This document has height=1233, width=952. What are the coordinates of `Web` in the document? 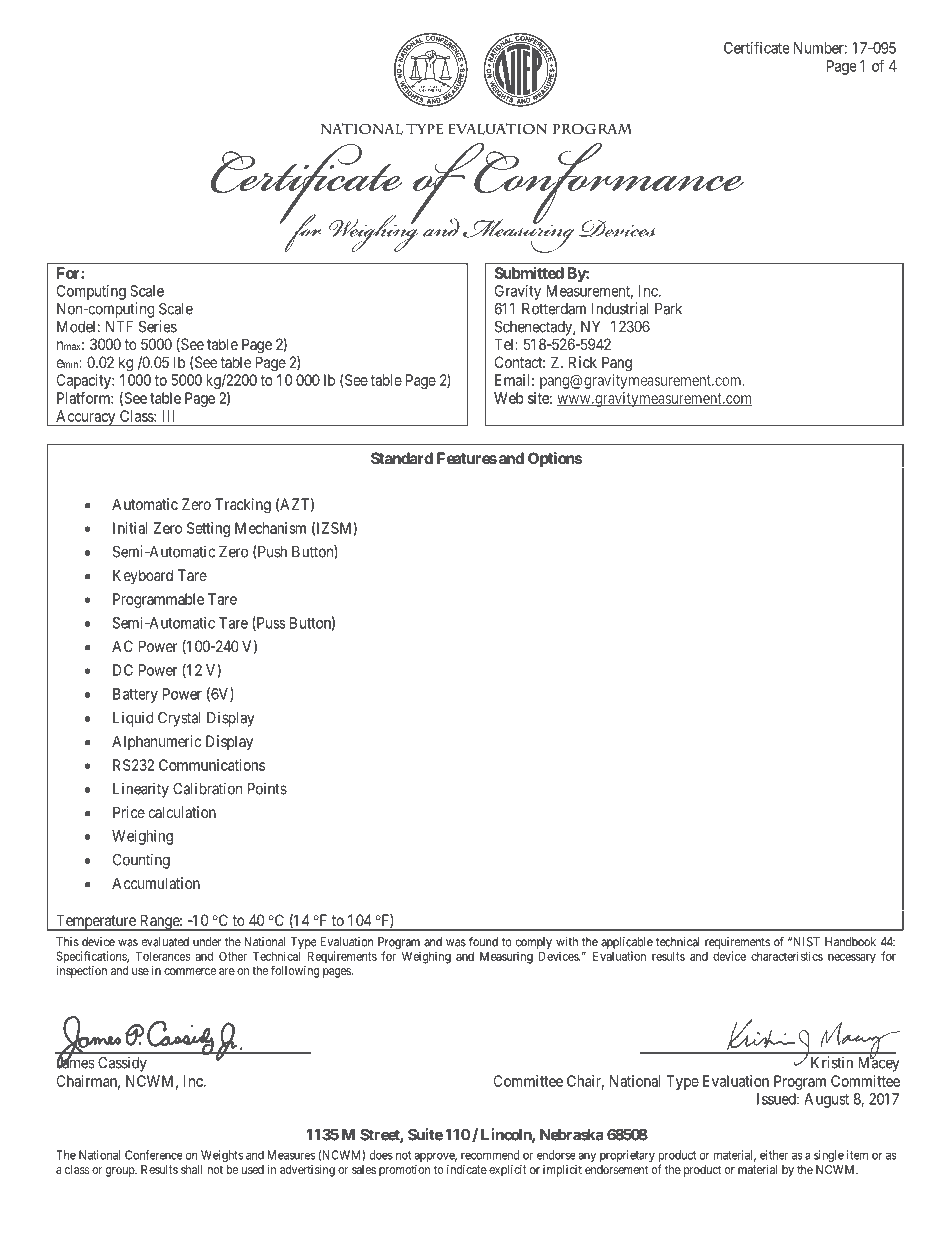 It's located at (509, 398).
